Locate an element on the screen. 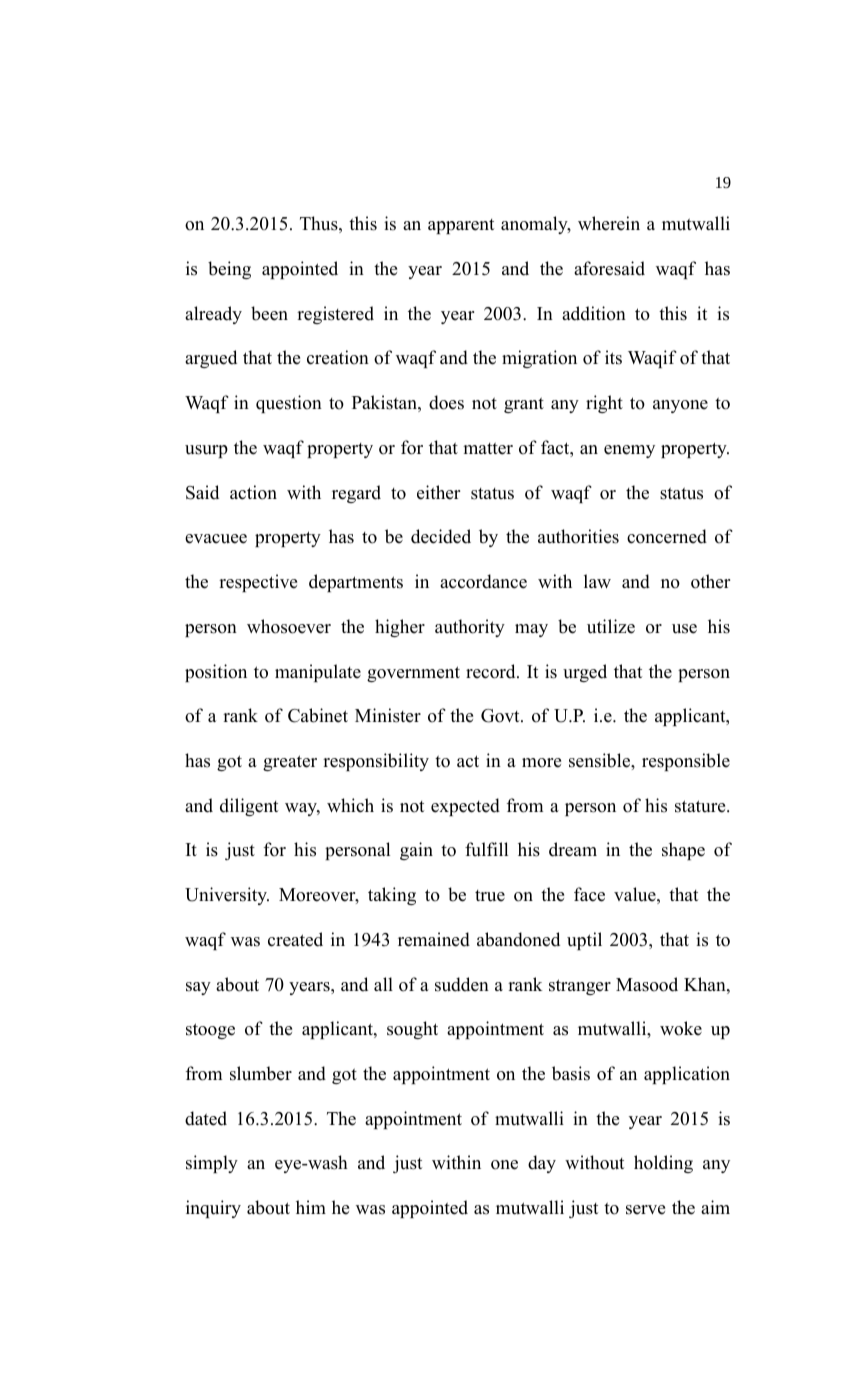 This screenshot has height=1400, width=849. holding is located at coordinates (663, 1164).
